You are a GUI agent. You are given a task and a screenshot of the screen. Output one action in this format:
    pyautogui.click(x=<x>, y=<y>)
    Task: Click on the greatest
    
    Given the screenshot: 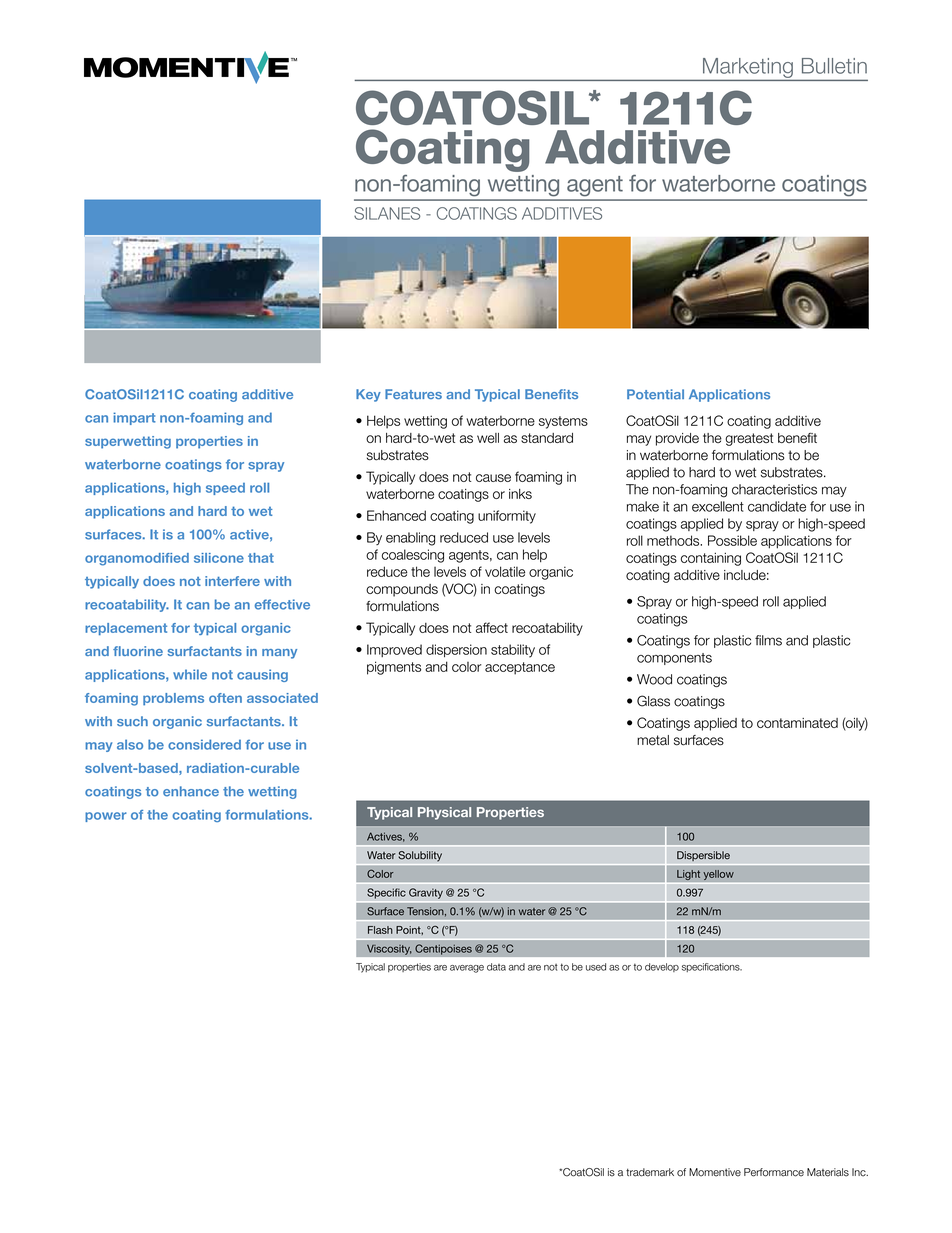 What is the action you would take?
    pyautogui.click(x=749, y=439)
